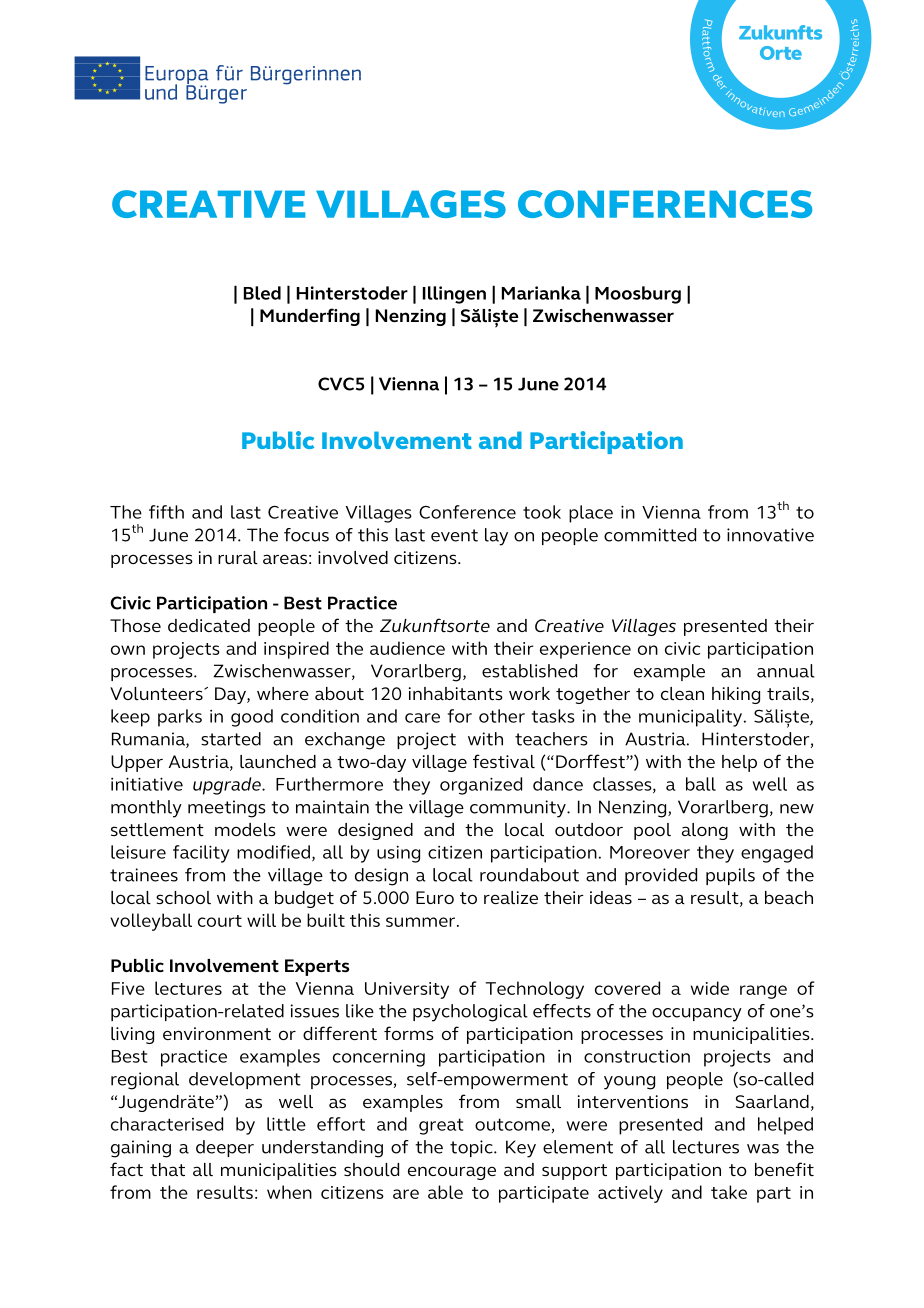 The height and width of the document is (1308, 924). I want to click on take, so click(729, 1192).
